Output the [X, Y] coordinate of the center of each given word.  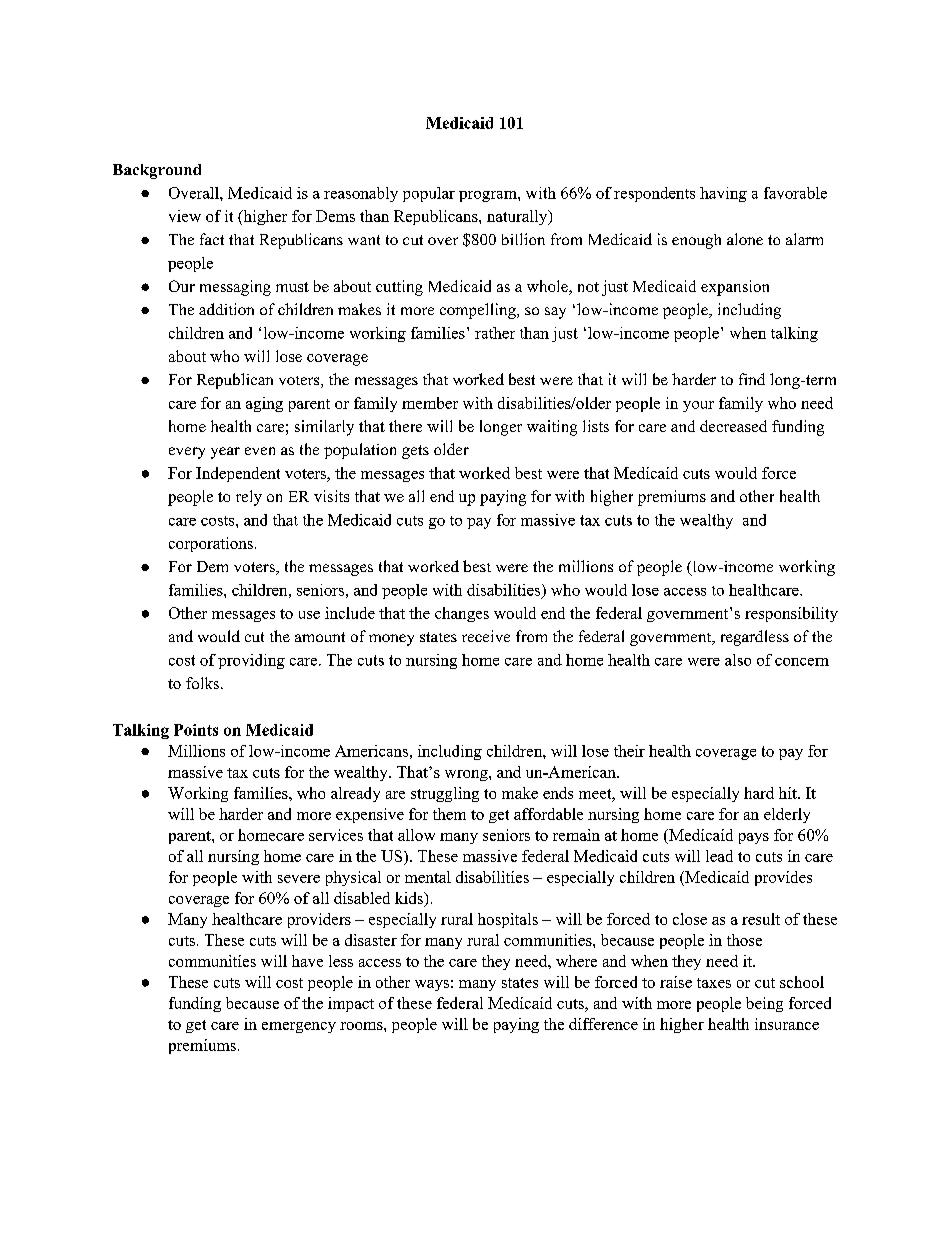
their [629, 751]
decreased [733, 426]
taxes [714, 983]
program [489, 196]
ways [432, 985]
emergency [299, 1027]
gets [415, 452]
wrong [467, 775]
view [185, 216]
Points [196, 730]
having [723, 194]
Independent [238, 474]
